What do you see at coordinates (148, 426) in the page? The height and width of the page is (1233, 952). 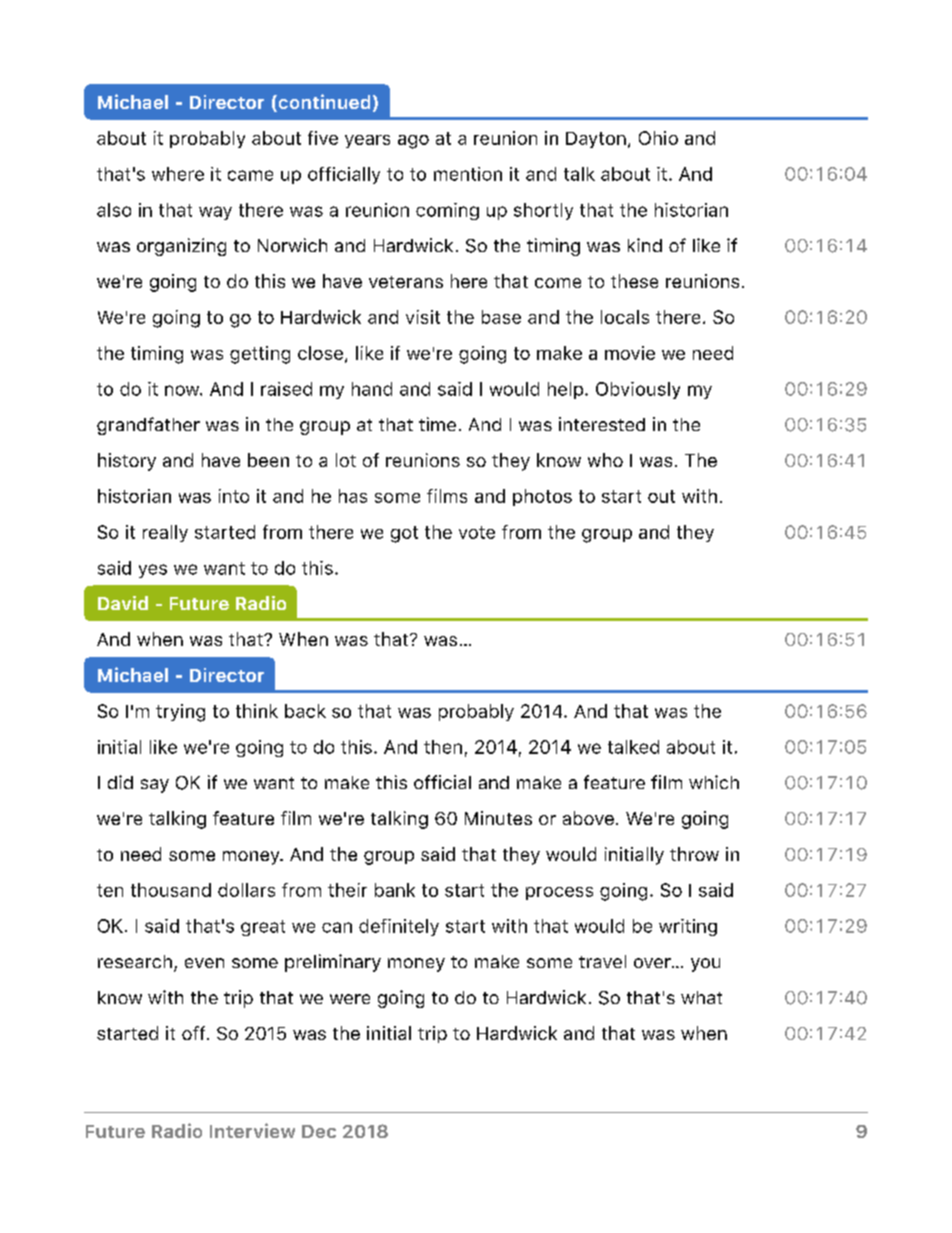 I see `grandfather` at bounding box center [148, 426].
